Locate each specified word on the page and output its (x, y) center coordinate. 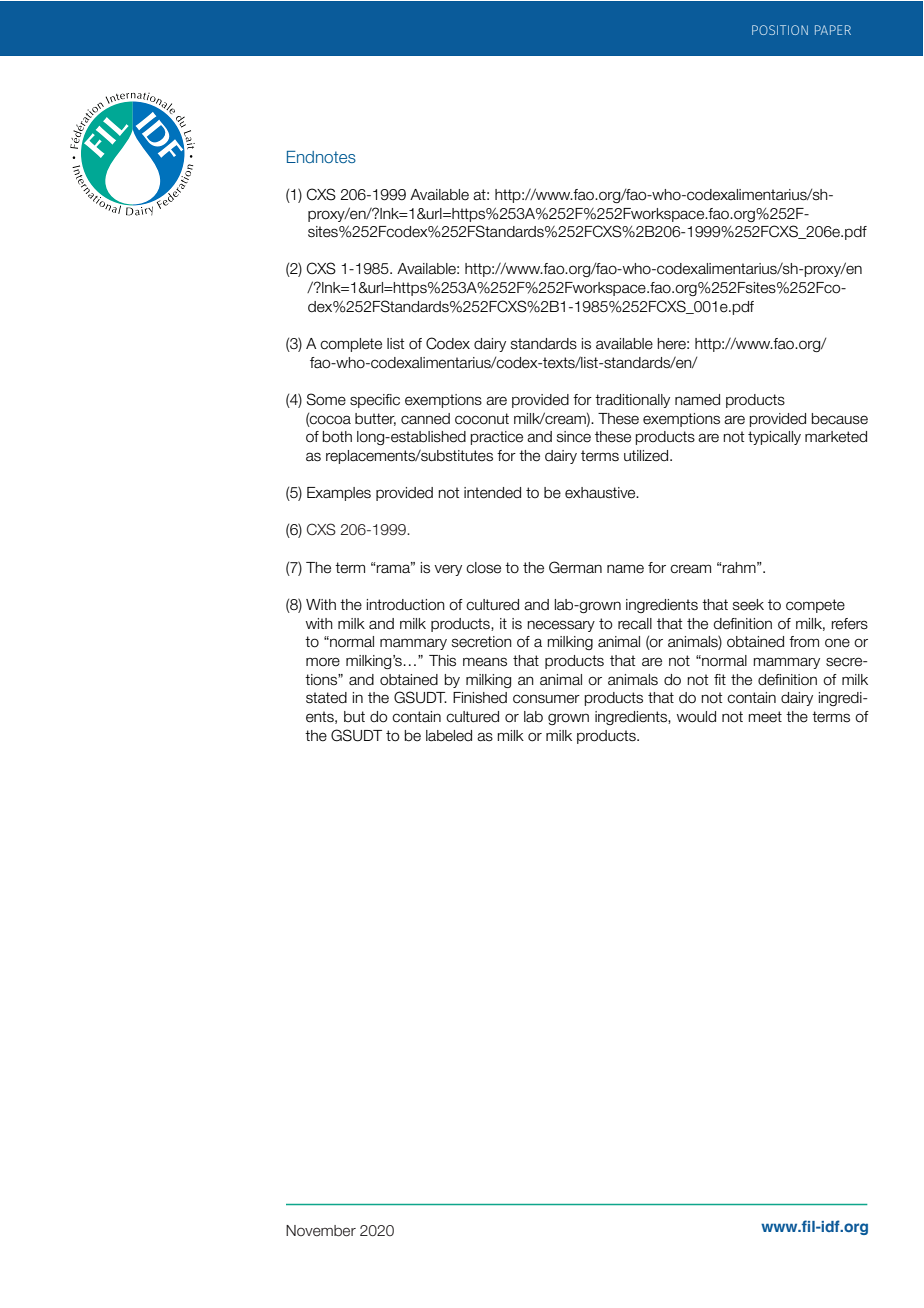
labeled (449, 736)
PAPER (833, 30)
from (804, 642)
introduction (406, 605)
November (321, 1231)
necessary (561, 626)
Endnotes (321, 157)
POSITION (780, 30)
